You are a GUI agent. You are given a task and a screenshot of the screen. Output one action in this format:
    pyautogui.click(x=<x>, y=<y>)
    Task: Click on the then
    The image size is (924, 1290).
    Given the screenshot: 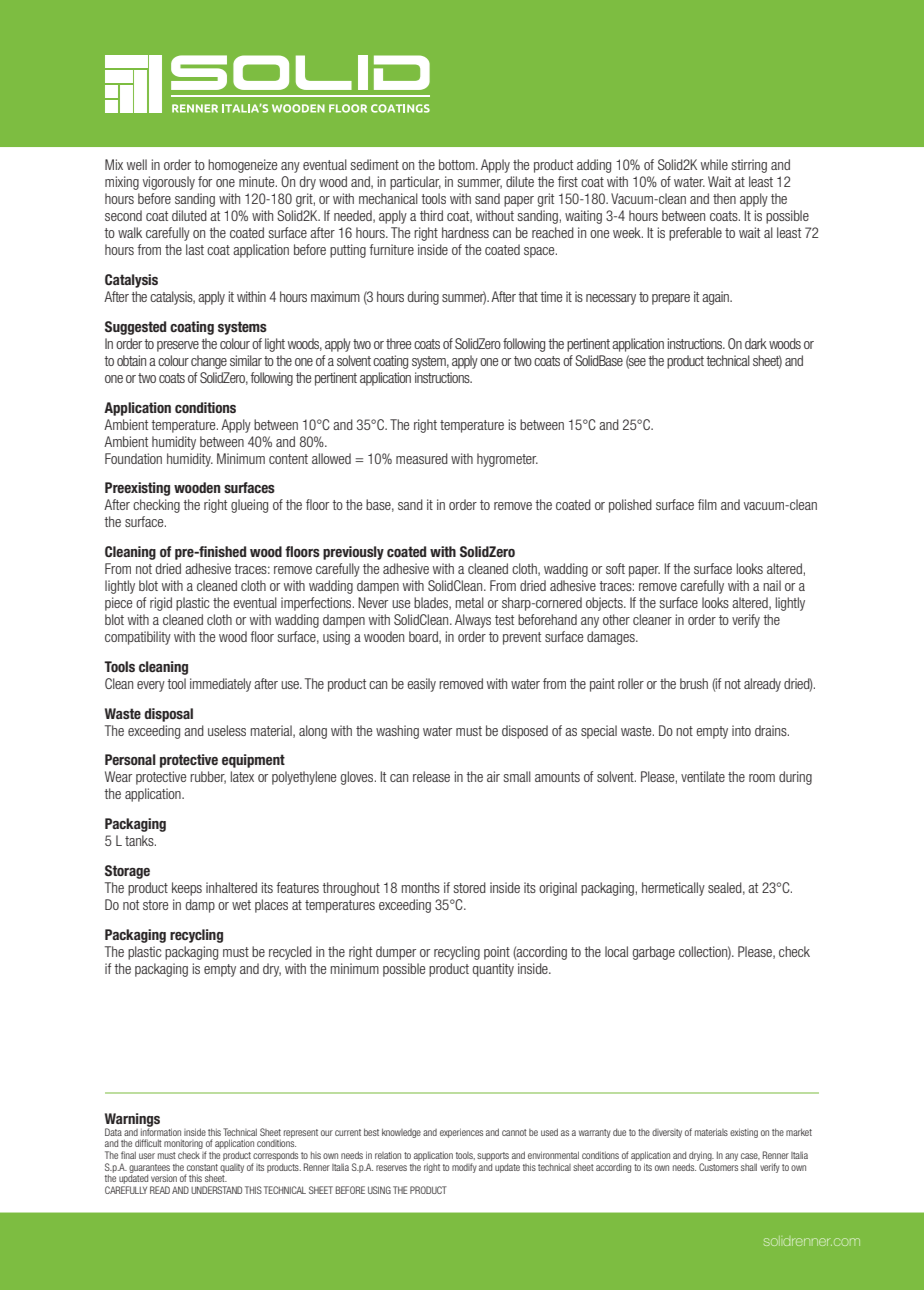 What is the action you would take?
    pyautogui.click(x=724, y=198)
